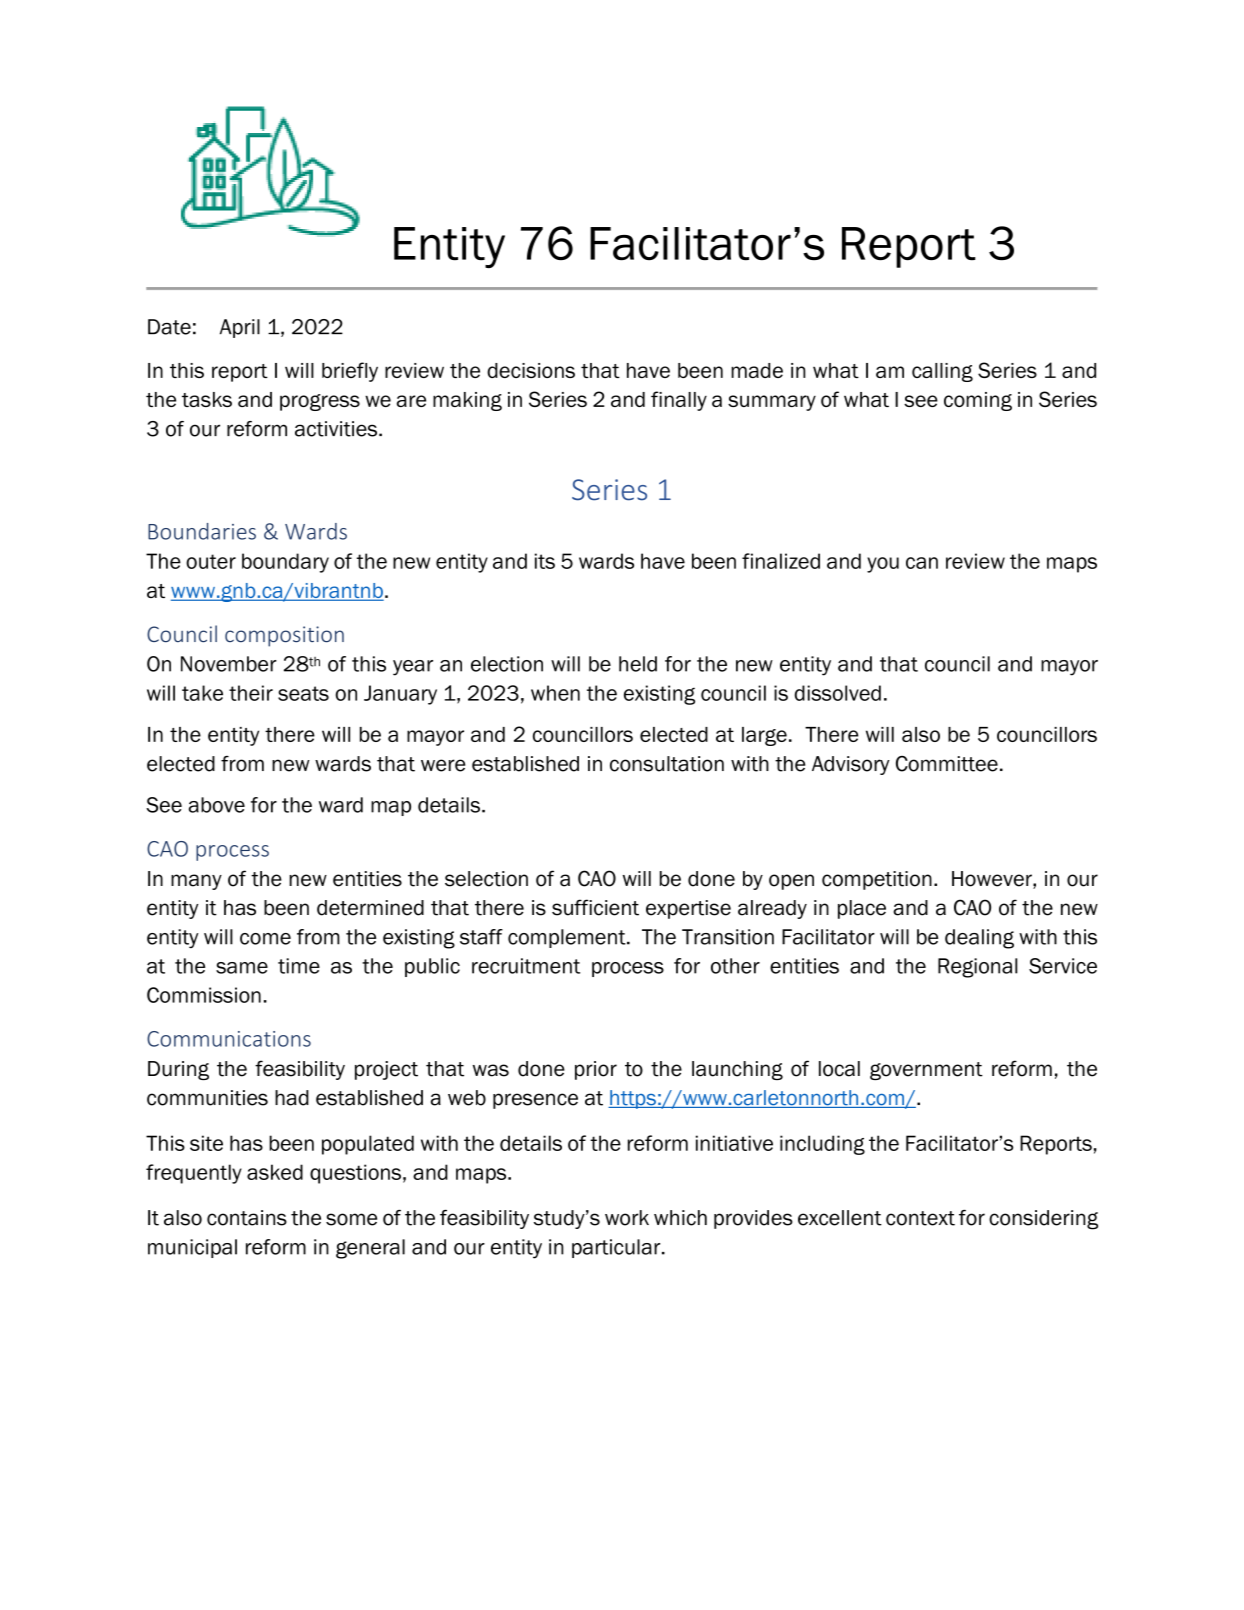 The height and width of the screenshot is (1610, 1244). What do you see at coordinates (247, 1218) in the screenshot?
I see `contains` at bounding box center [247, 1218].
